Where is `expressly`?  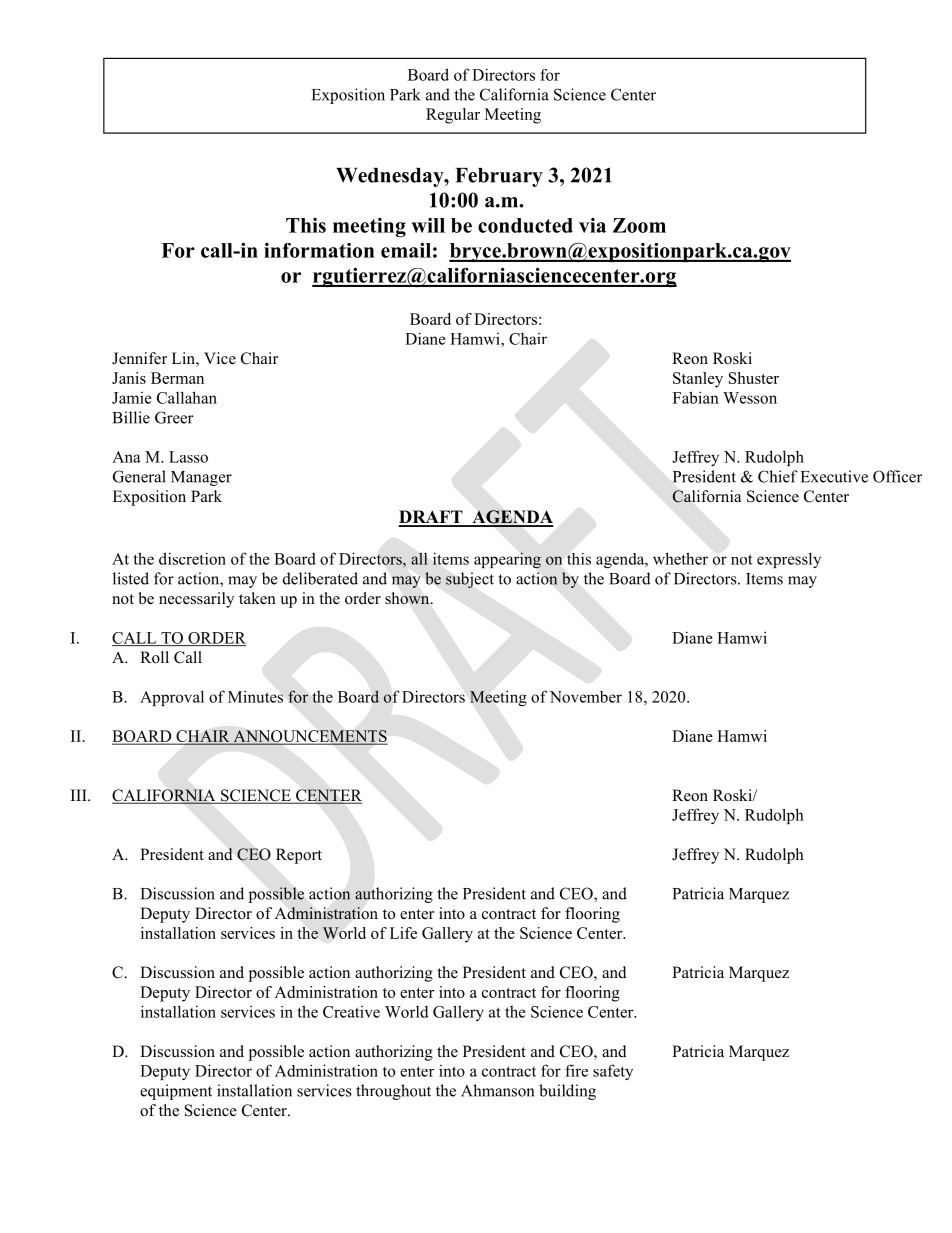 expressly is located at coordinates (789, 560).
